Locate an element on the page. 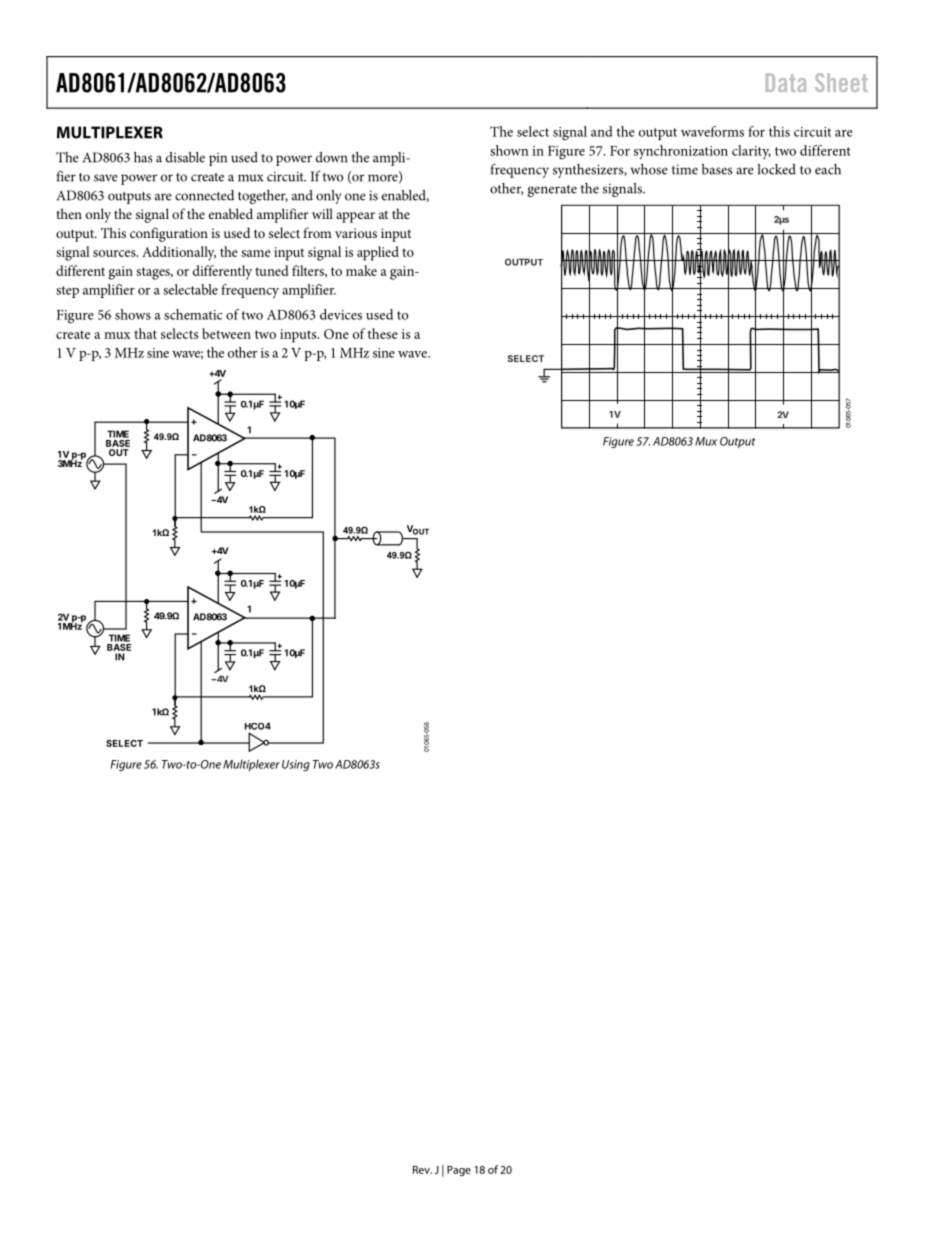 This image has width=952, height=1233. that is located at coordinates (145, 333).
